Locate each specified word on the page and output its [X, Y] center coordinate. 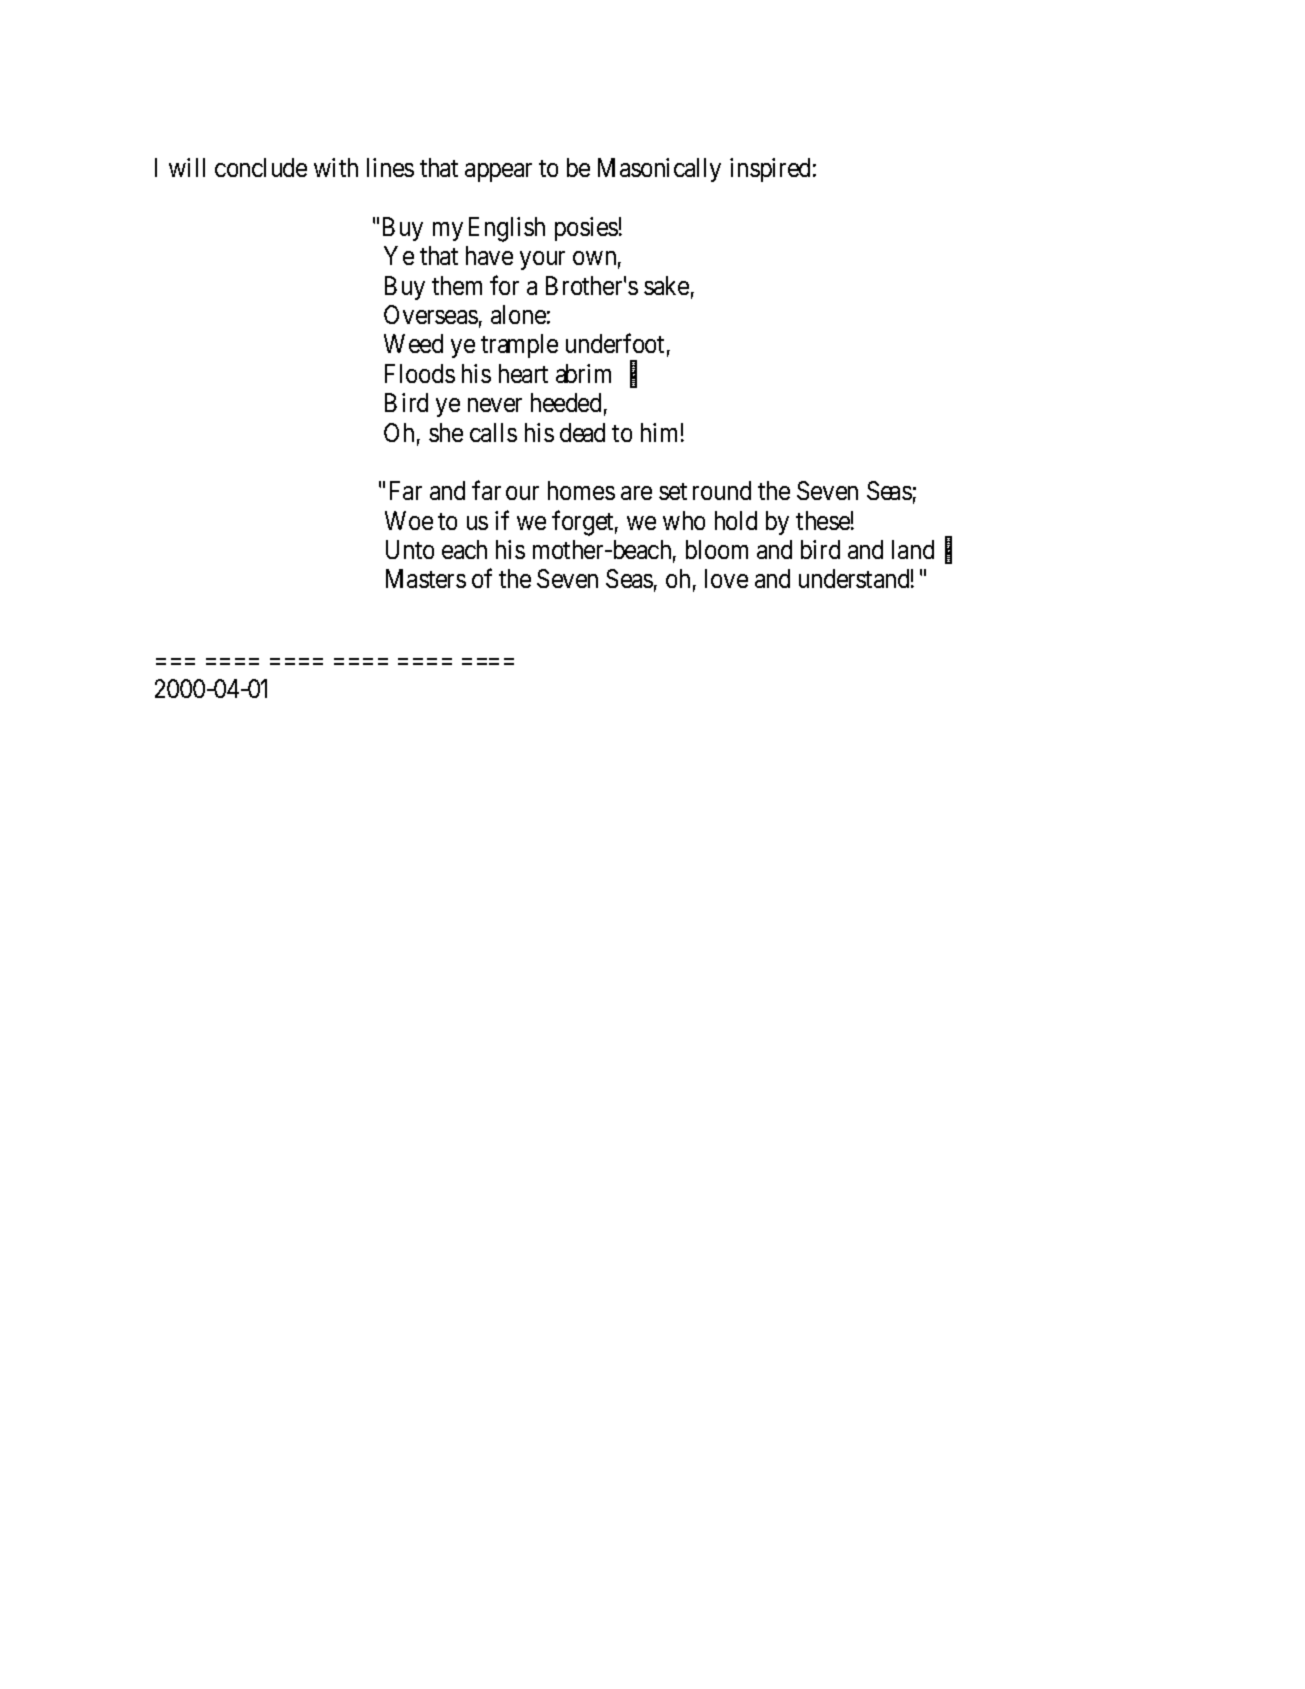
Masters [426, 579]
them [457, 285]
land [913, 549]
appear [498, 172]
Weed [413, 343]
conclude [261, 167]
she [446, 432]
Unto [410, 549]
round [722, 490]
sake [666, 285]
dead [582, 432]
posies [586, 229]
